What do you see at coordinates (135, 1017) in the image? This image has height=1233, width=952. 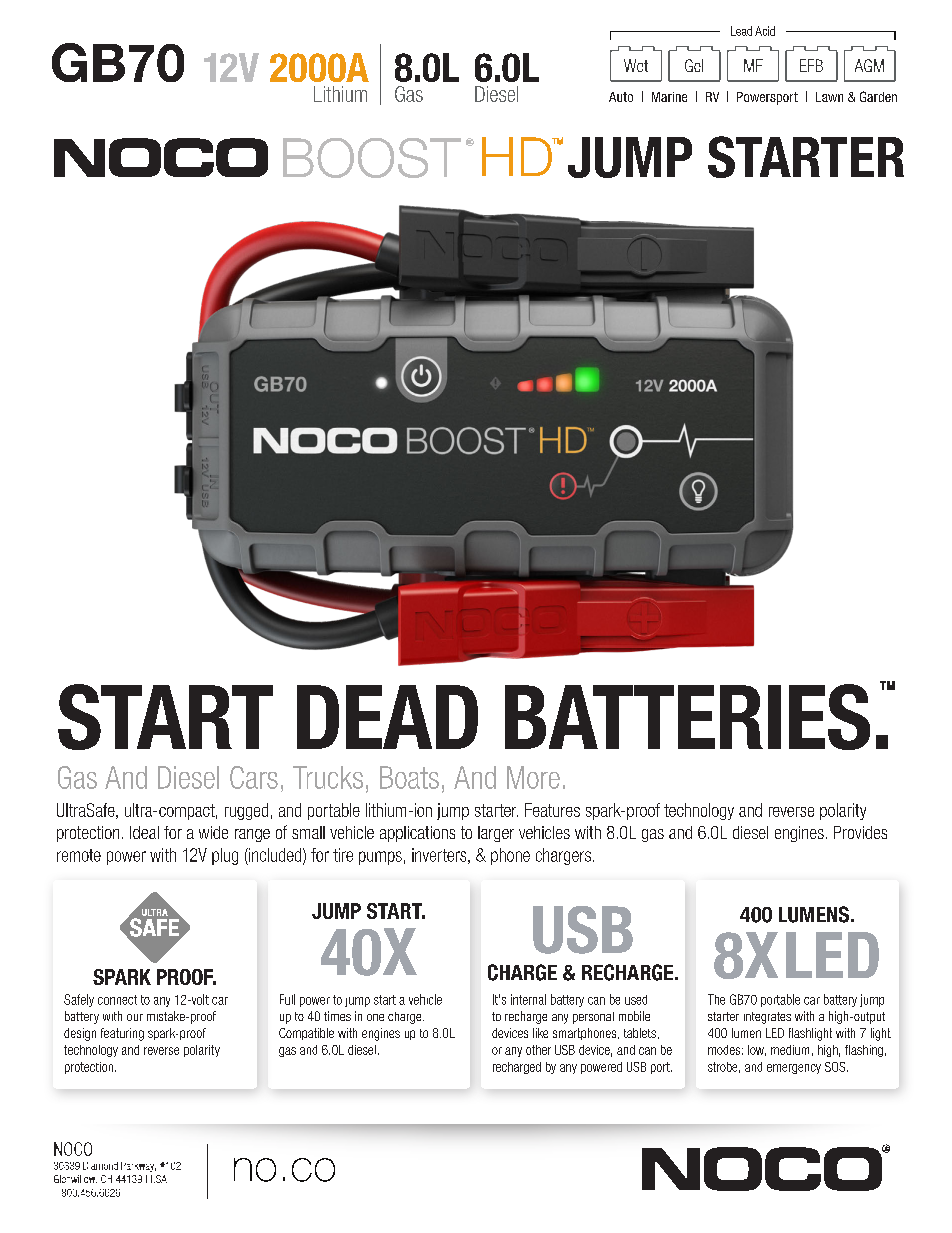 I see `our` at bounding box center [135, 1017].
